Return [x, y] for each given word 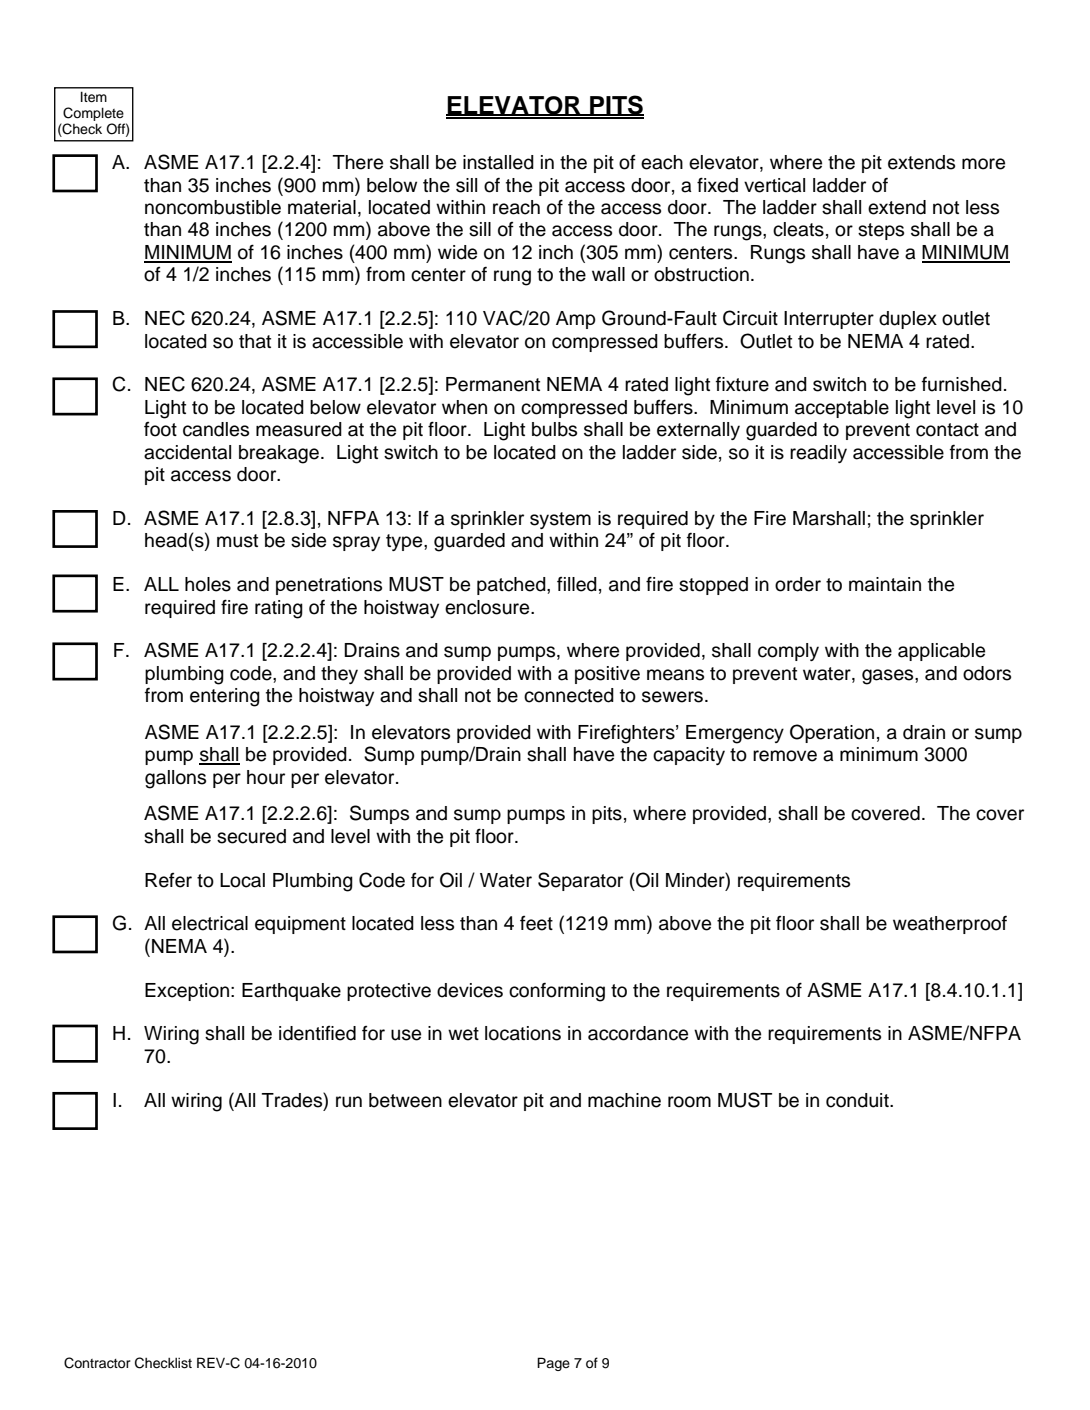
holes [208, 584]
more [983, 164]
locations [523, 1033]
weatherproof [950, 924]
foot [160, 429]
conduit [858, 1100]
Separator [580, 881]
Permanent [493, 384]
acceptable [842, 409]
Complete [93, 114]
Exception [187, 992]
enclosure [488, 607]
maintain [885, 584]
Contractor [97, 1363]
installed [498, 162]
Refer [168, 880]
